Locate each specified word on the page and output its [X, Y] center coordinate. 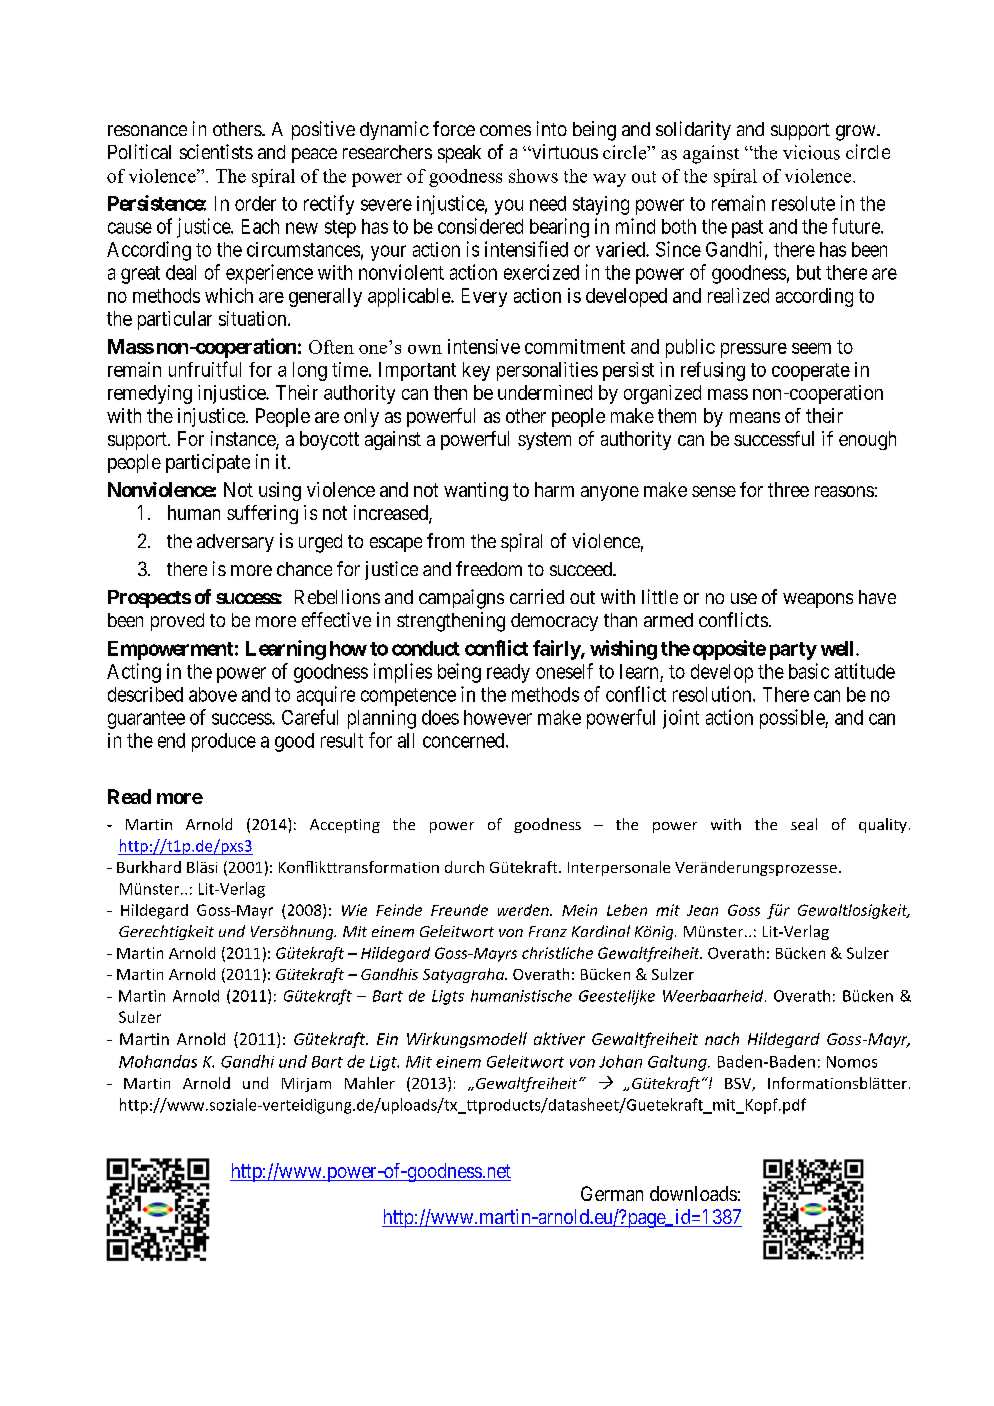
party [793, 651]
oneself [564, 671]
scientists [216, 151]
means [755, 417]
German [612, 1193]
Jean [702, 910]
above [213, 694]
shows [533, 176]
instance [244, 440]
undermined [545, 392]
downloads [693, 1193]
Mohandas [158, 1061]
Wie [354, 910]
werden [524, 910]
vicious [811, 152]
